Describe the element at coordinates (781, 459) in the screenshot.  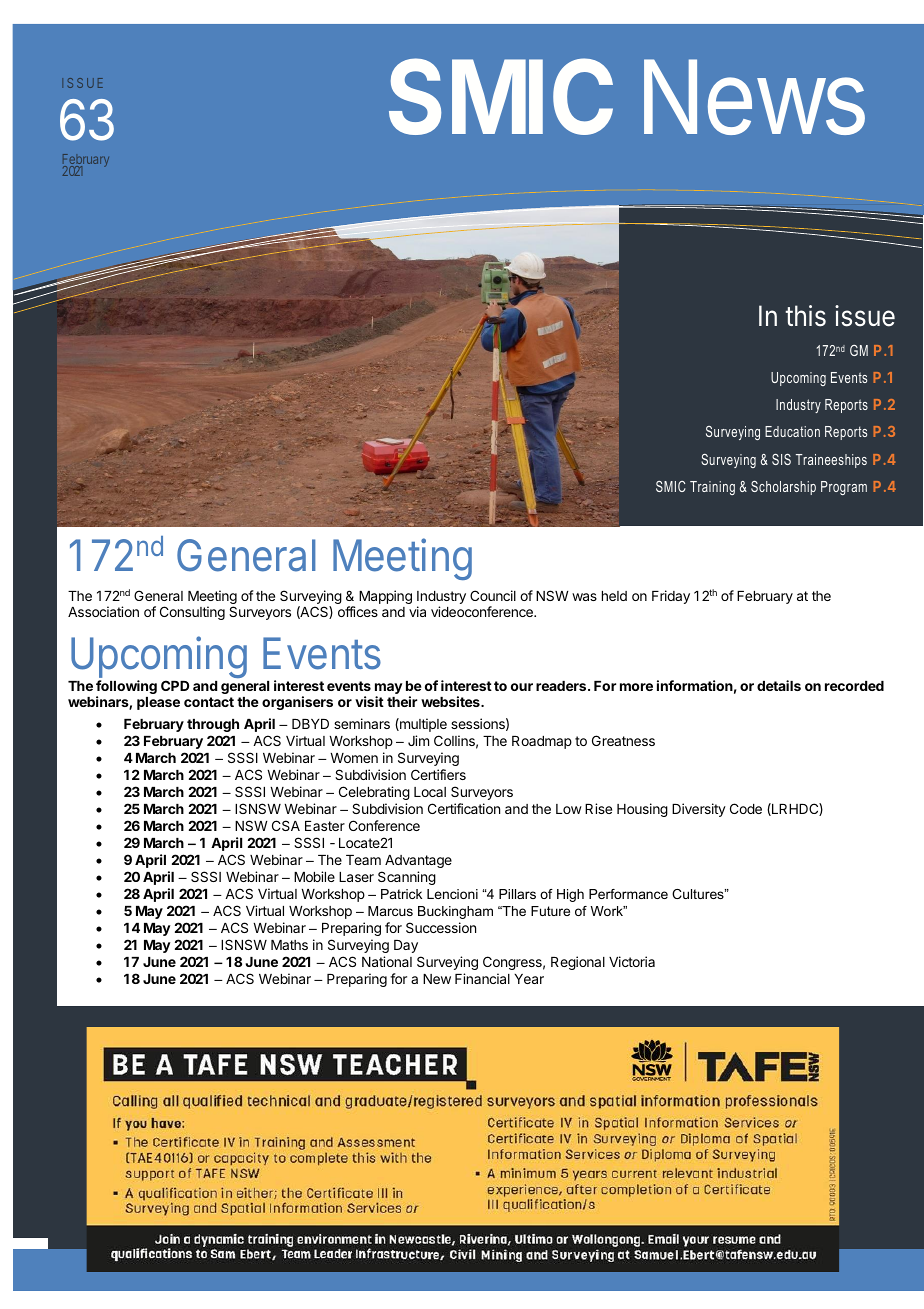
I see `SIS` at that location.
